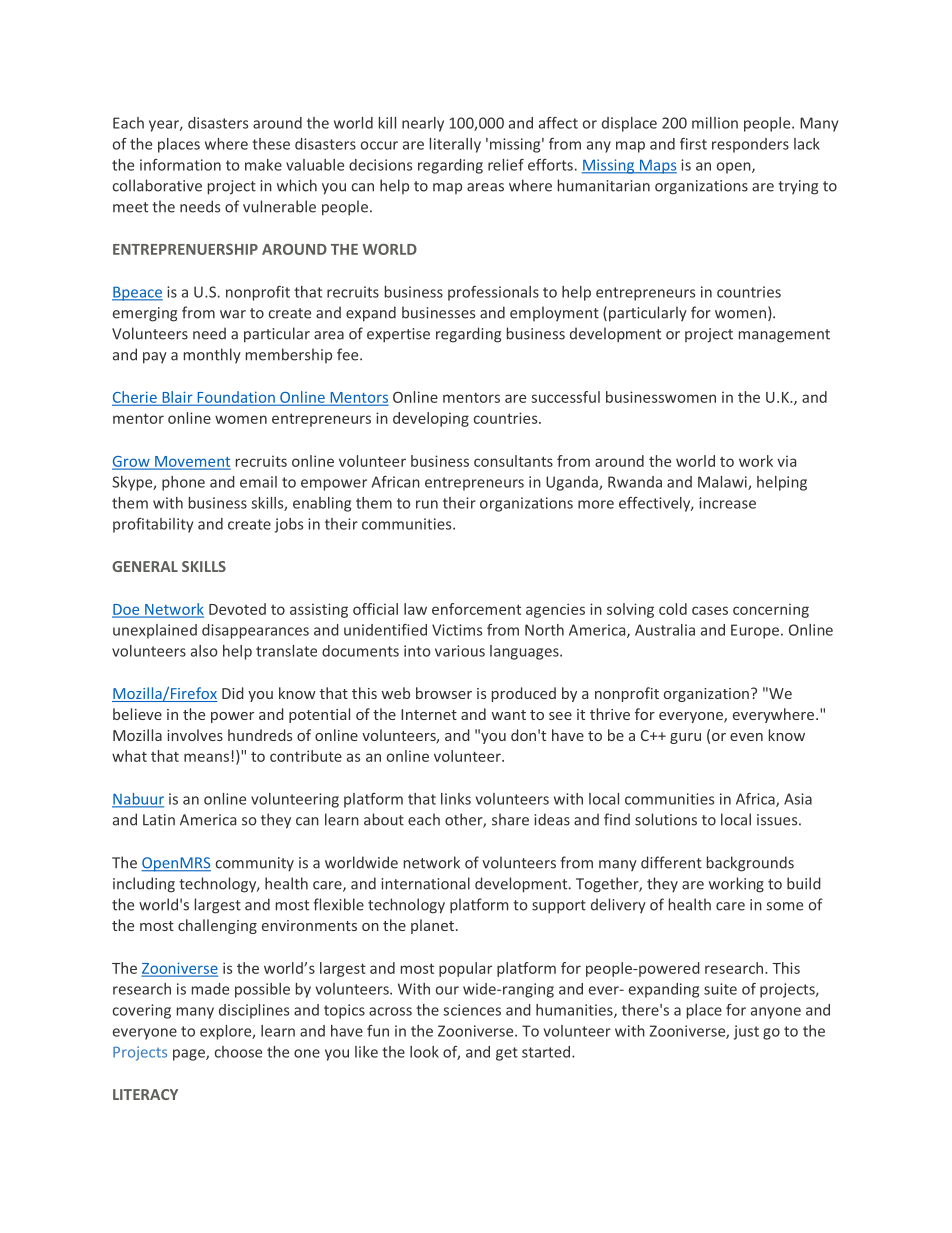 The image size is (952, 1233). Describe the element at coordinates (180, 165) in the document. I see `information` at that location.
